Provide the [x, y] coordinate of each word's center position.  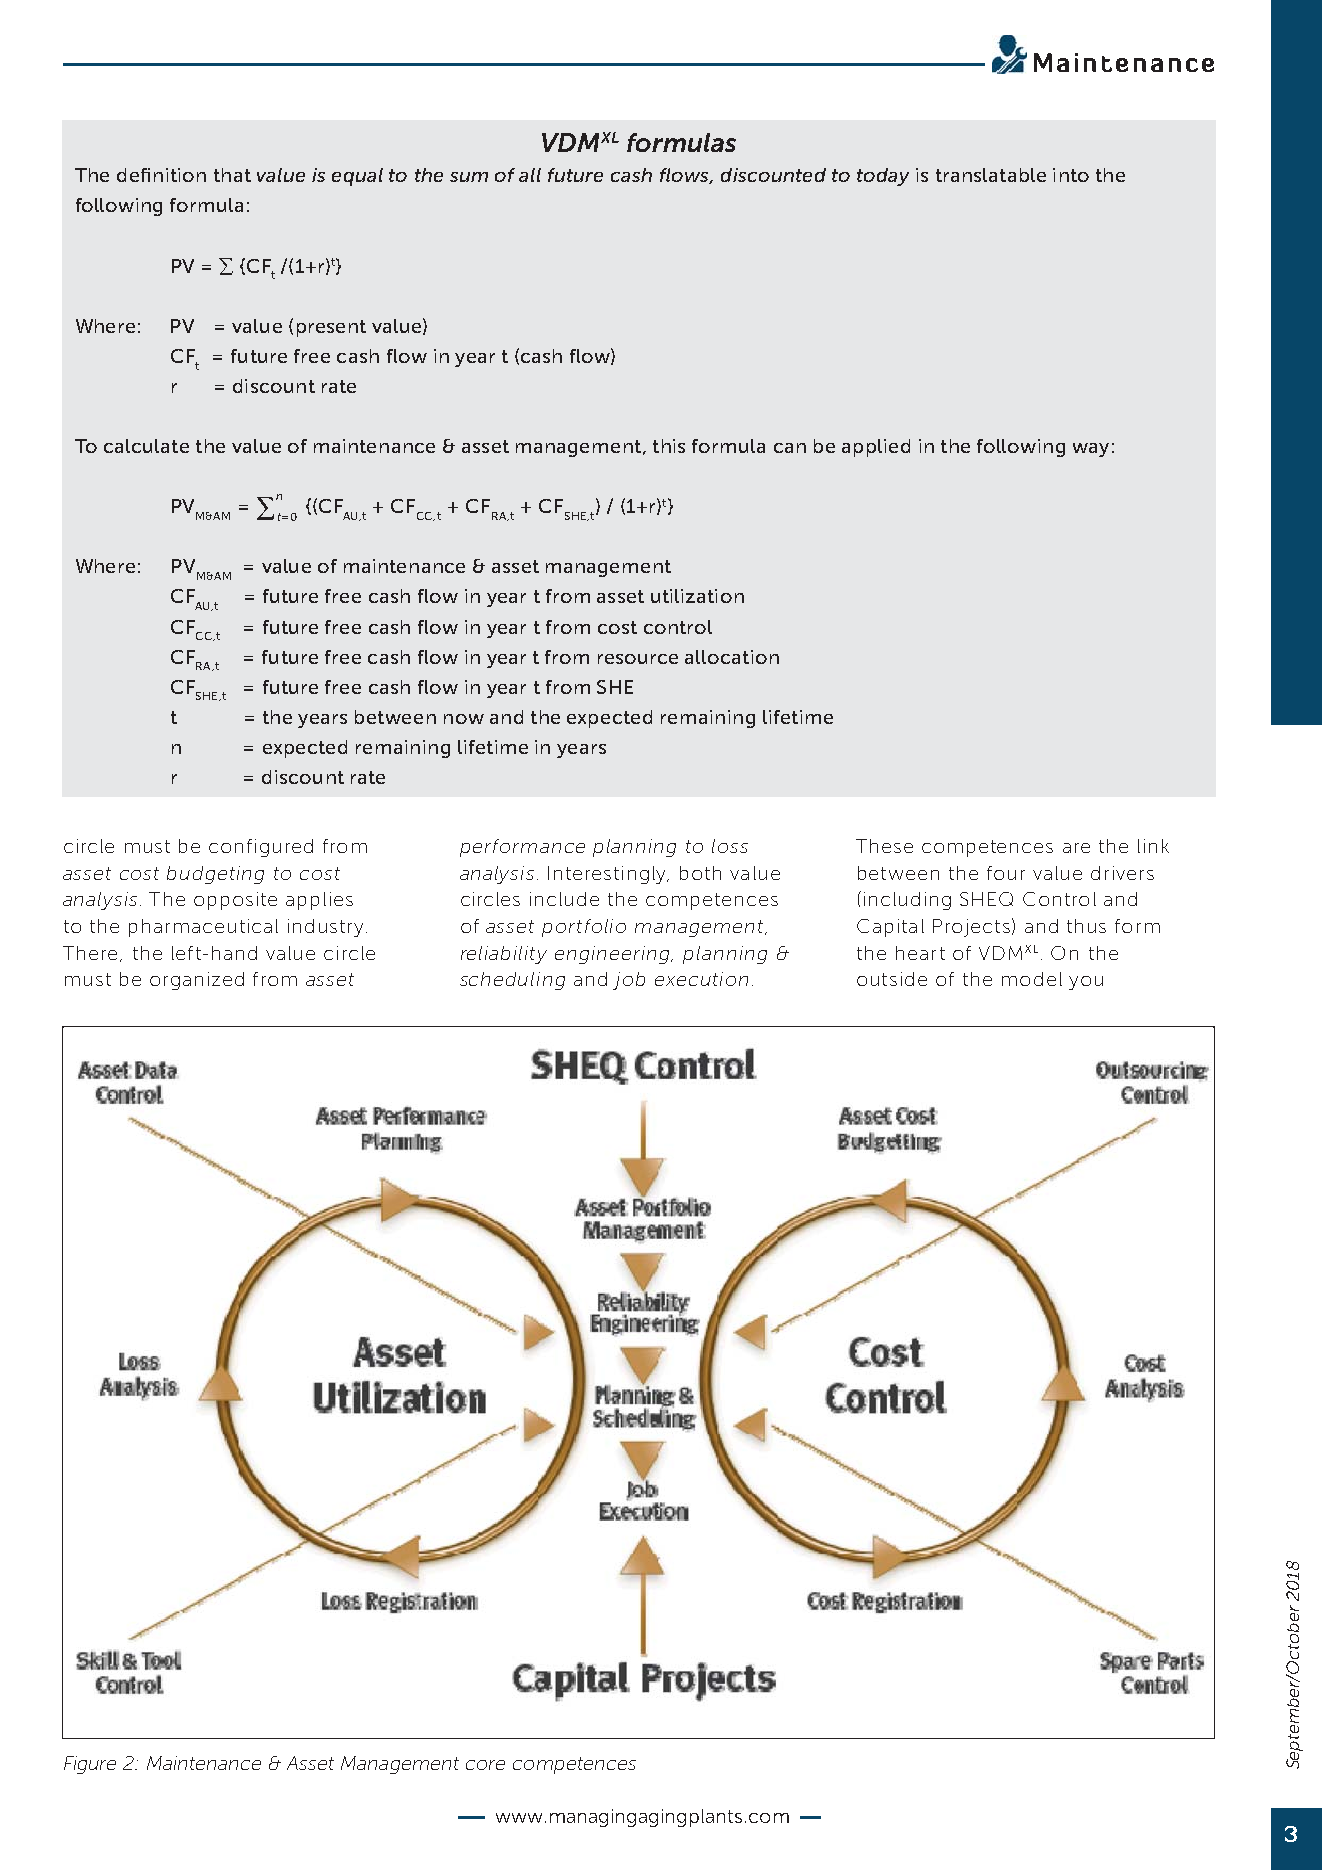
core [485, 1765]
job [629, 981]
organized [197, 981]
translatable [991, 175]
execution [701, 979]
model [1032, 979]
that [232, 175]
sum [469, 177]
